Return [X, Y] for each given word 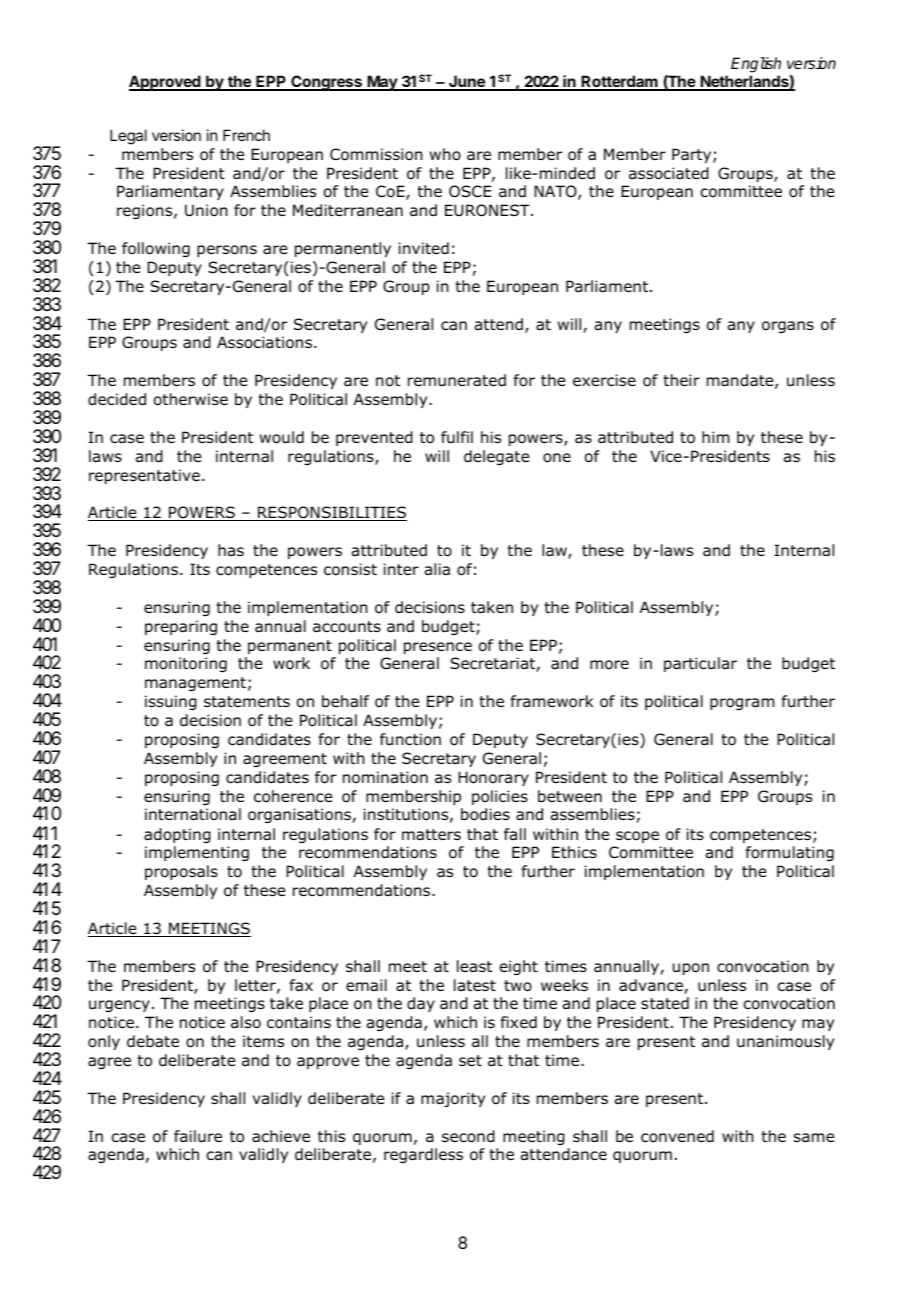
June [467, 82]
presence [438, 648]
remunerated [457, 380]
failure [198, 1136]
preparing [181, 627]
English [756, 65]
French [246, 135]
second [468, 1136]
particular [700, 664]
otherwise [191, 399]
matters [431, 835]
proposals [181, 872]
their [681, 380]
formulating [790, 853]
